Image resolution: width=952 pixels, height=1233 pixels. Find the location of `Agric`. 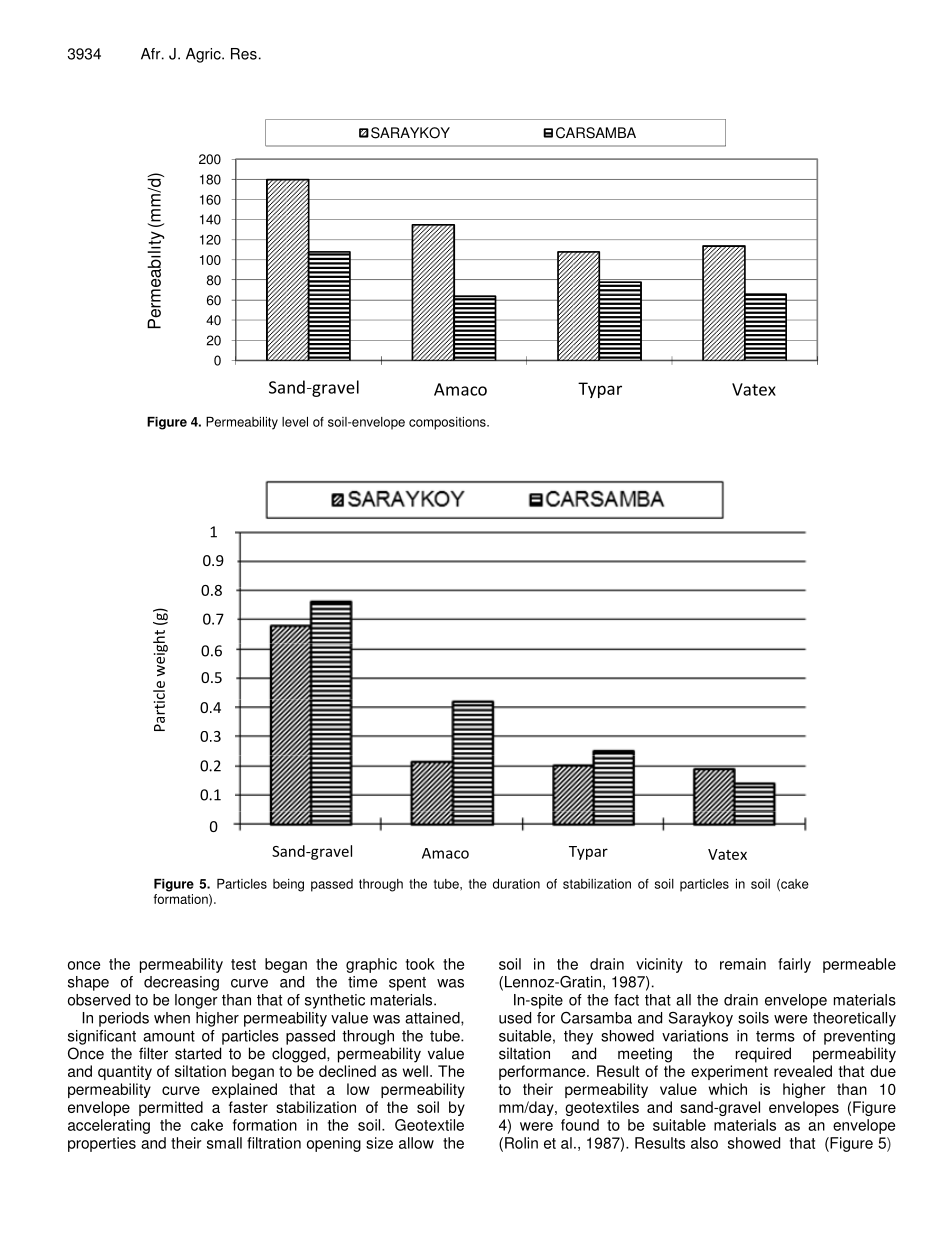

Agric is located at coordinates (204, 55).
